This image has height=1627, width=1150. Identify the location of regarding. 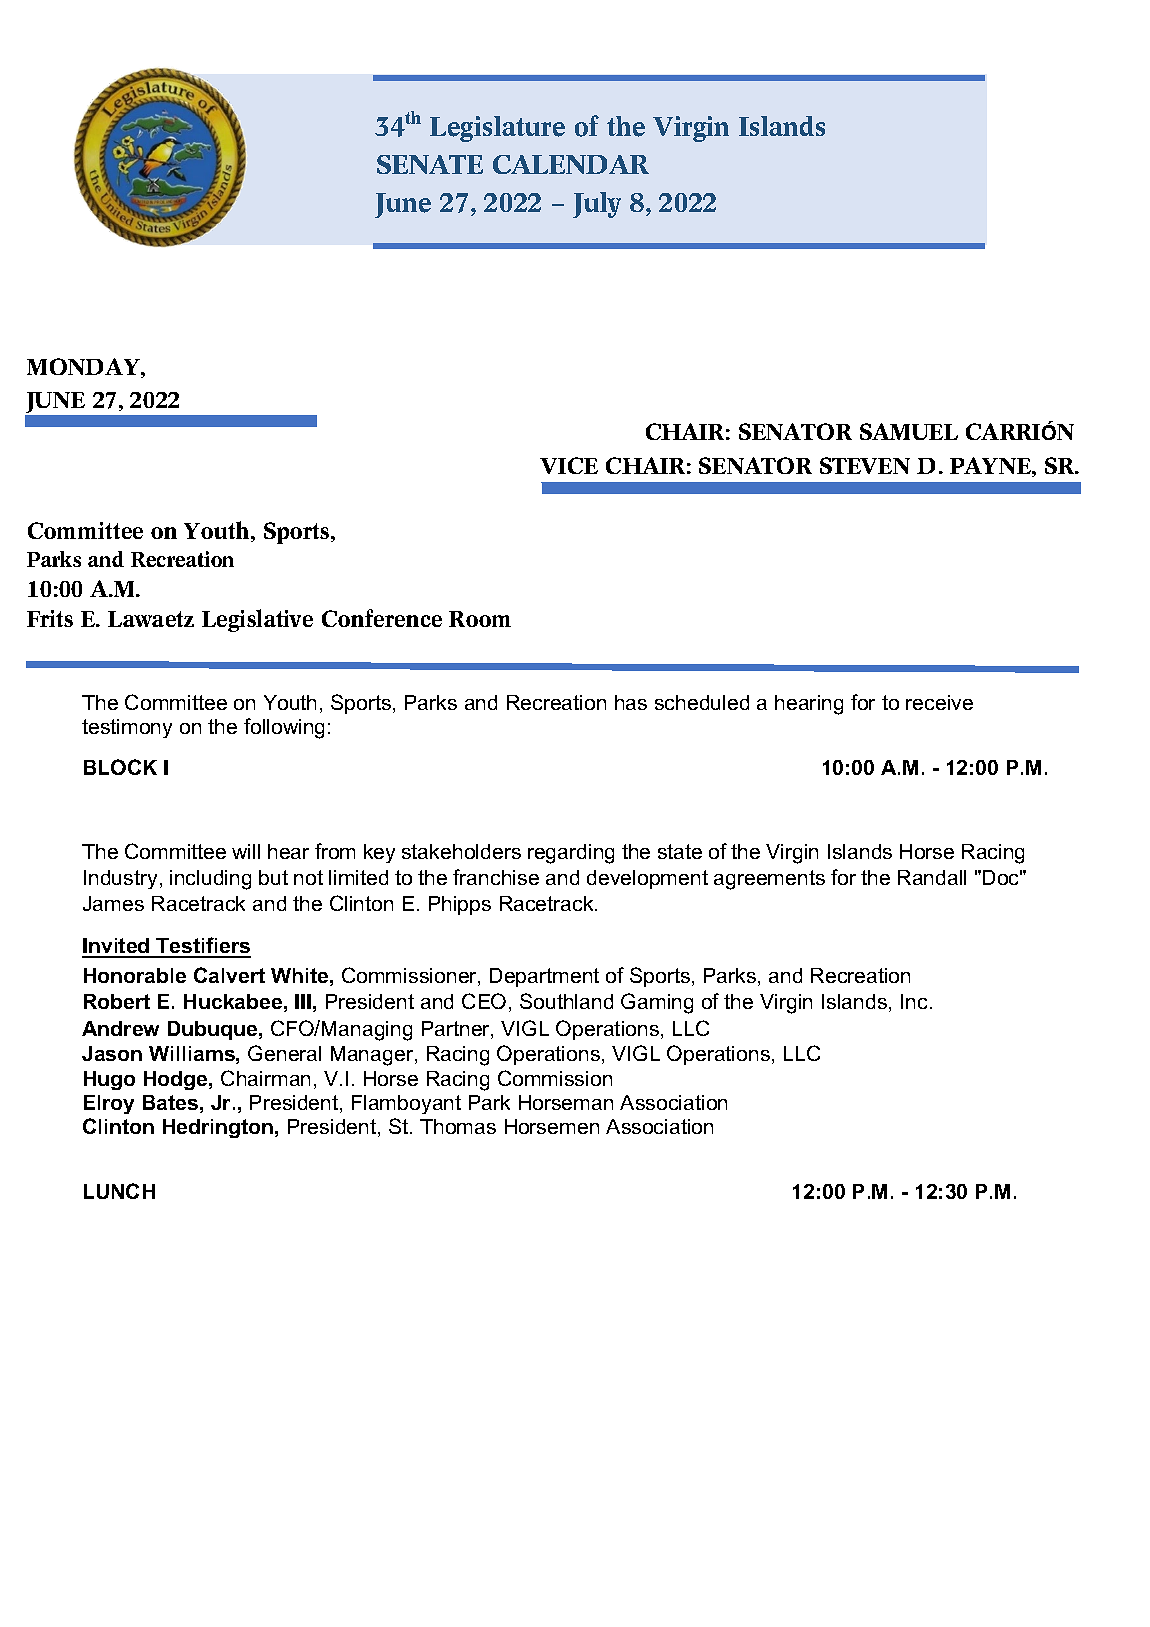
(571, 854).
